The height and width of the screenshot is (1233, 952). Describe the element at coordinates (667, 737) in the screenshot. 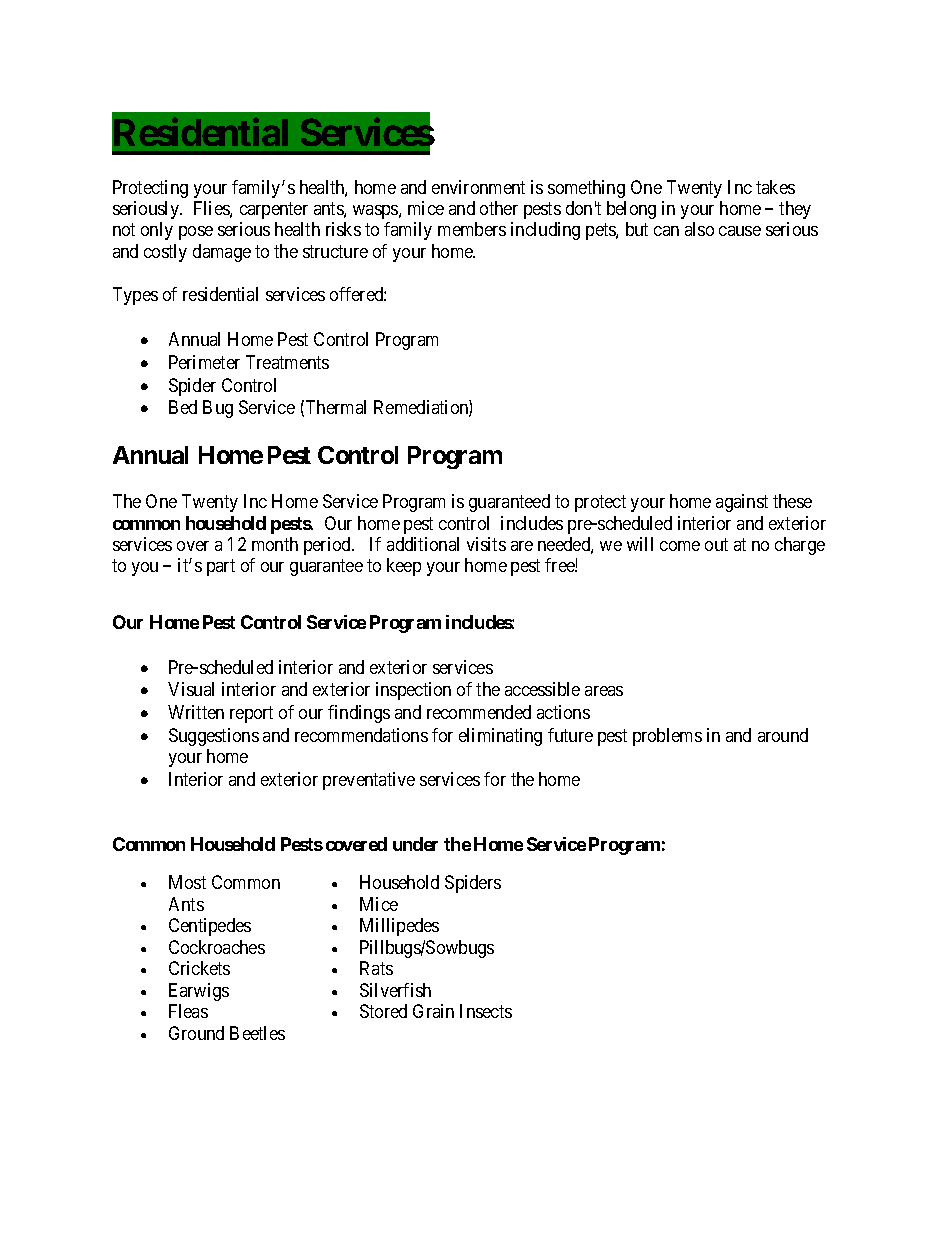

I see `problems` at that location.
